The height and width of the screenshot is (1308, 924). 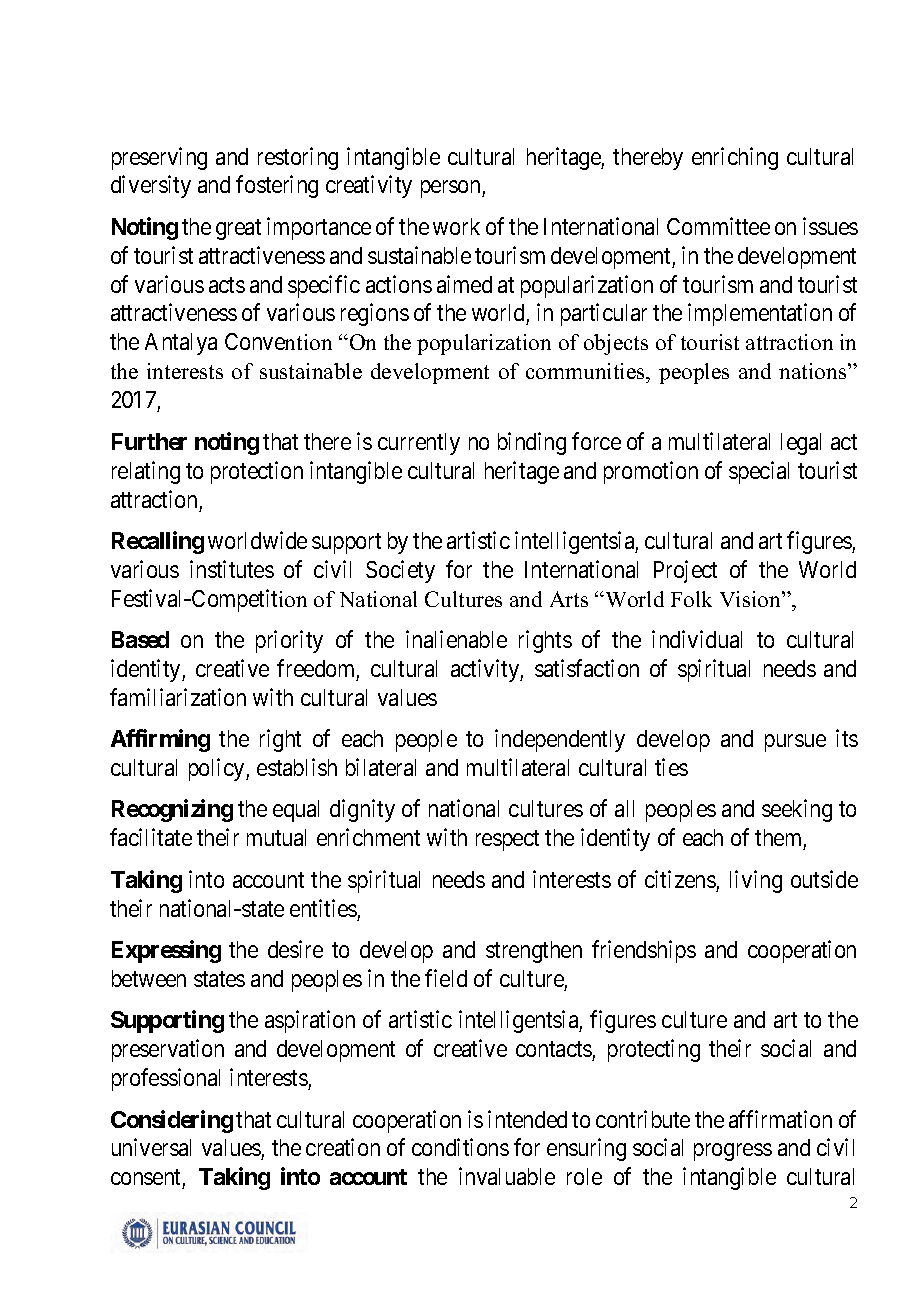 What do you see at coordinates (697, 639) in the screenshot?
I see `individual` at bounding box center [697, 639].
